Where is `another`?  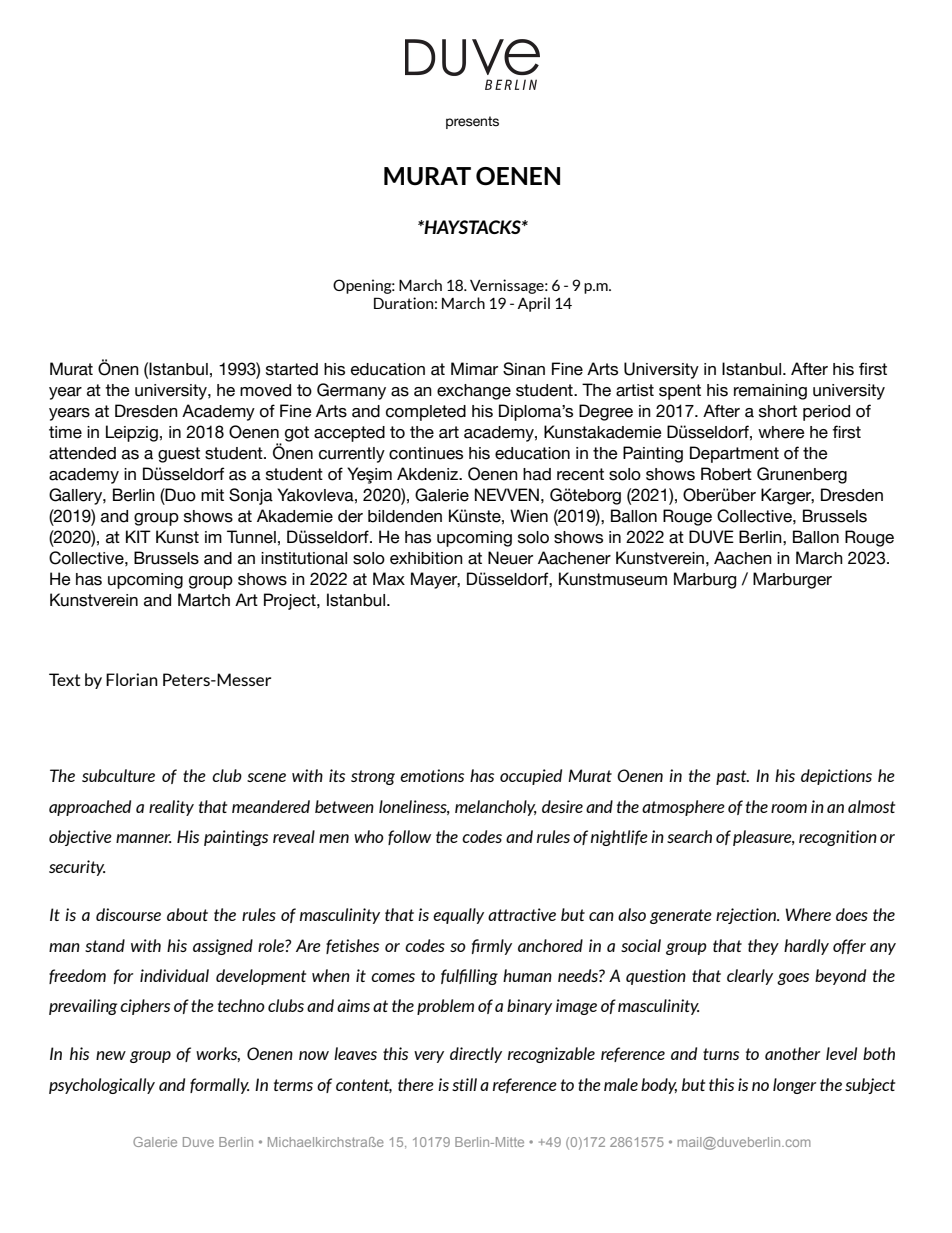
another is located at coordinates (792, 1053).
